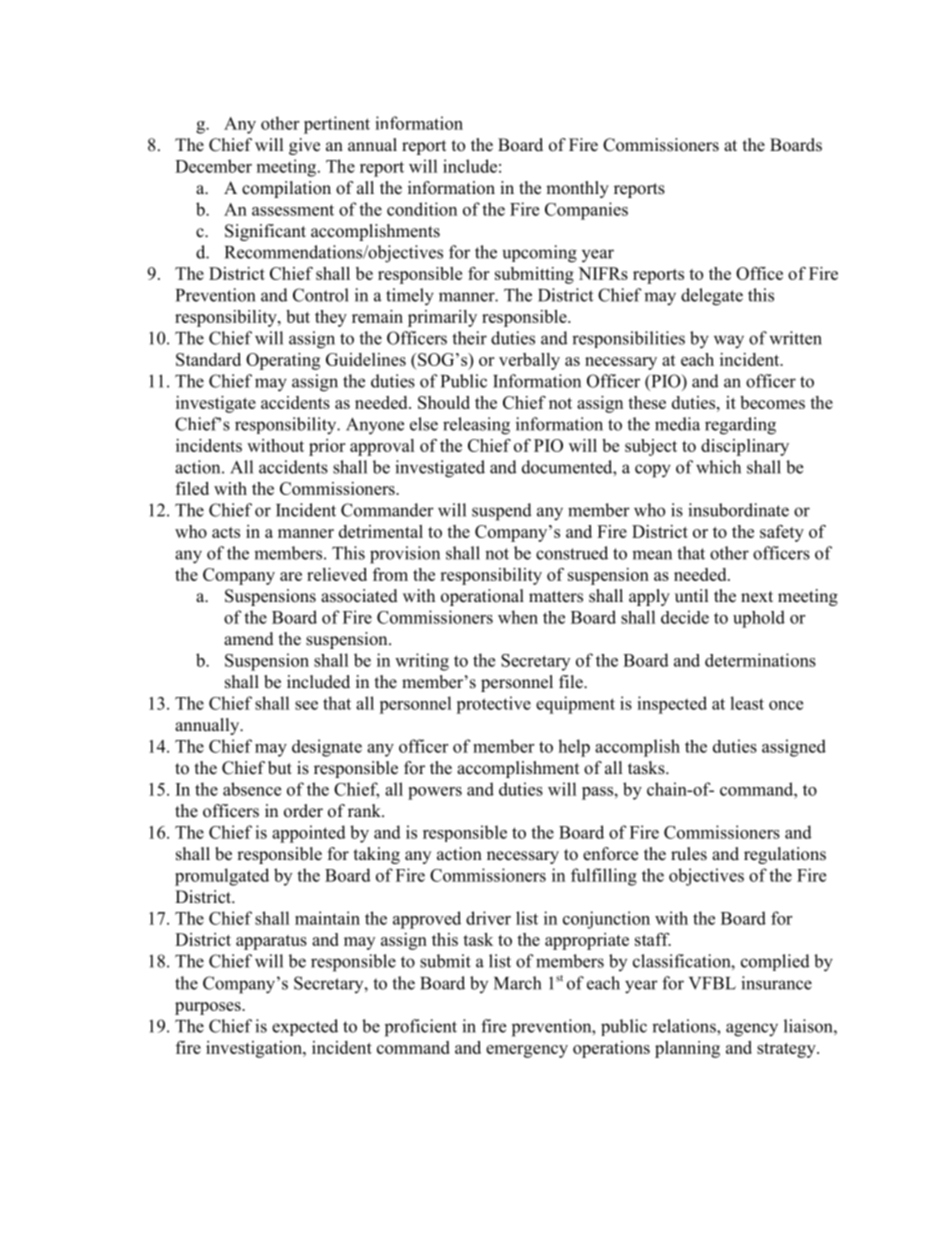 The image size is (952, 1233). What do you see at coordinates (745, 447) in the document?
I see `disciplinary` at bounding box center [745, 447].
